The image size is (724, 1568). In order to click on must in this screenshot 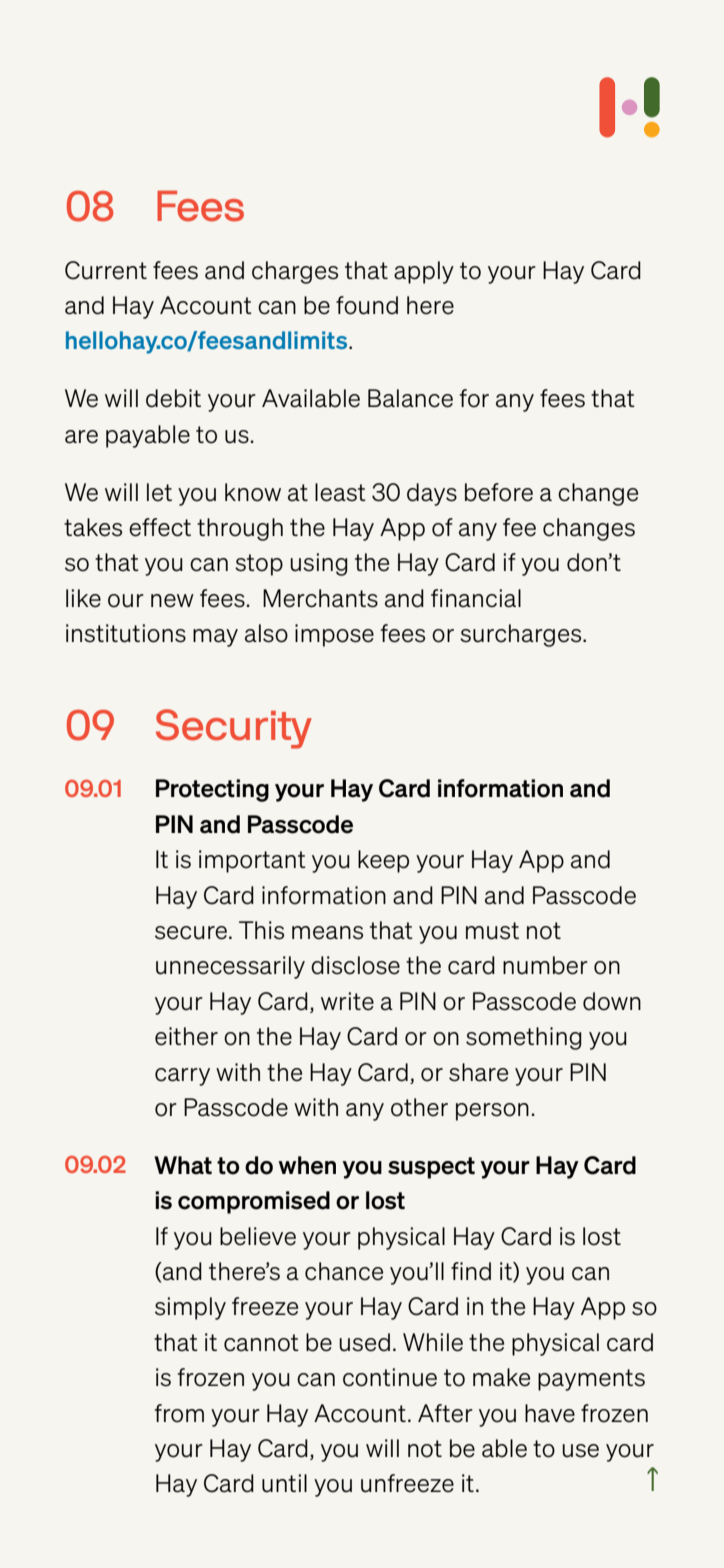, I will do `click(492, 931)`.
